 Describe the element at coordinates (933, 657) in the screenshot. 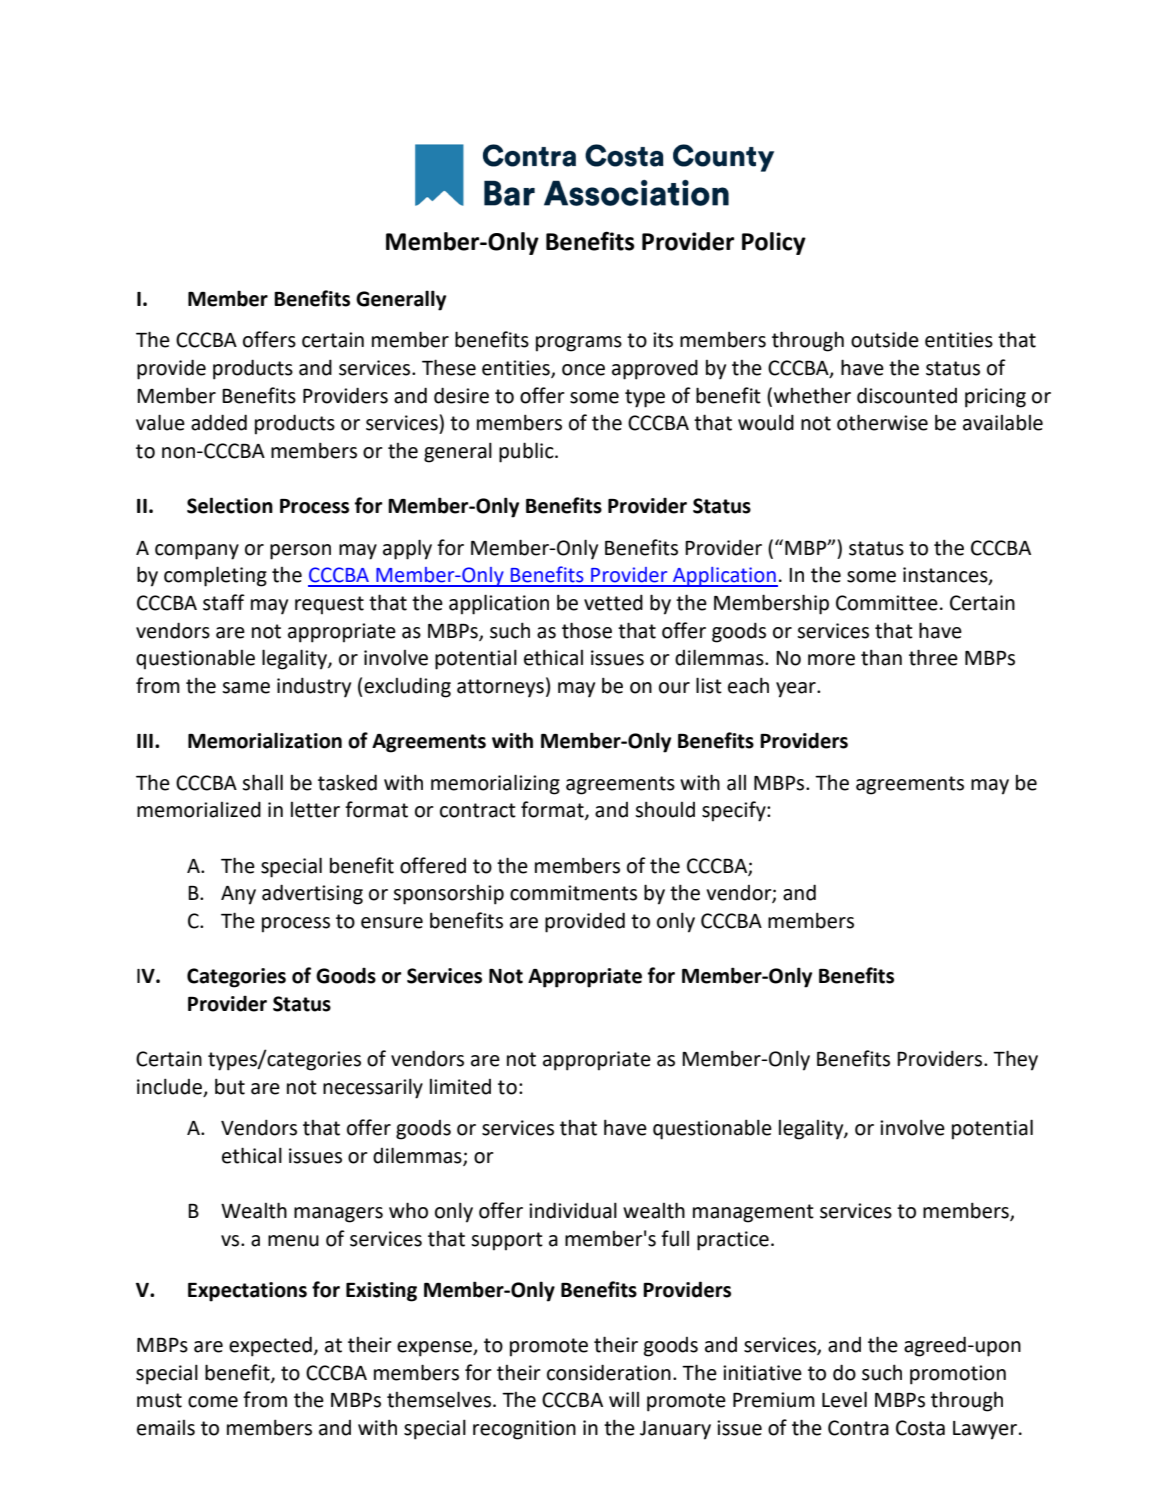

I see `three` at that location.
